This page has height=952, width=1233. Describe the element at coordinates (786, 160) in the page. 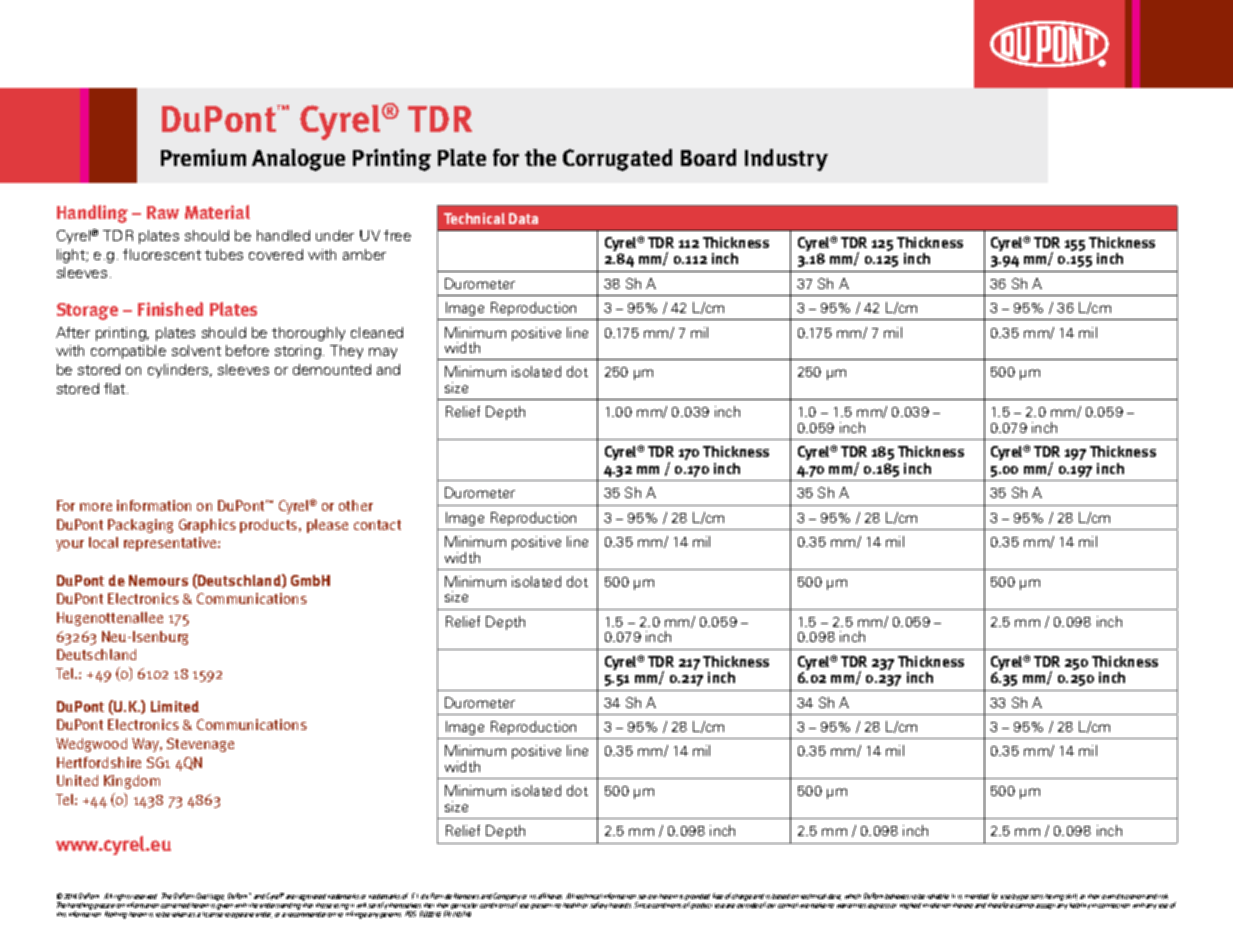

I see `Industry` at that location.
